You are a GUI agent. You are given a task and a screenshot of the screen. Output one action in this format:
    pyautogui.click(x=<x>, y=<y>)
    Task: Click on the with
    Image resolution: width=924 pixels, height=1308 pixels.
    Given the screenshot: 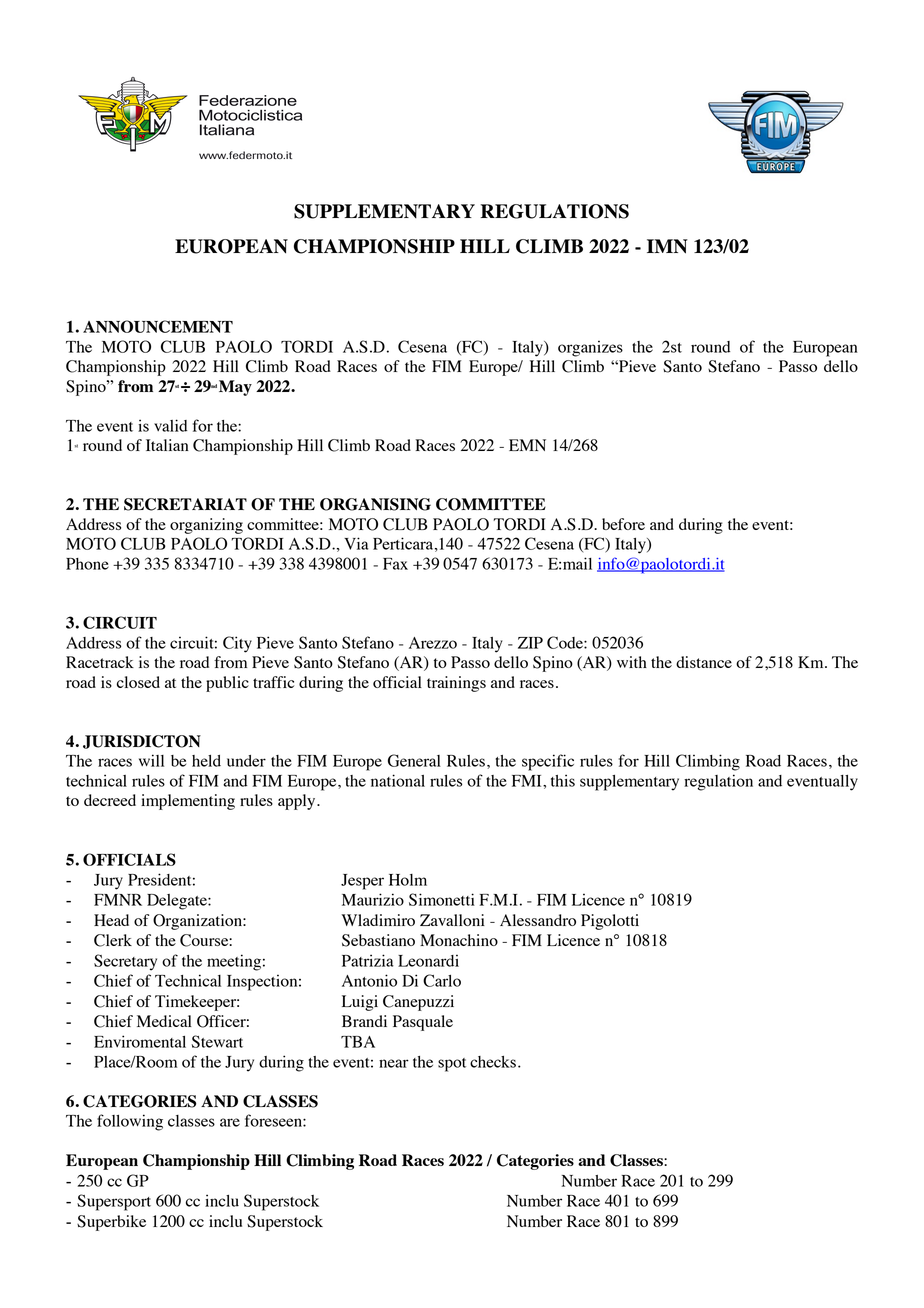 What is the action you would take?
    pyautogui.click(x=632, y=662)
